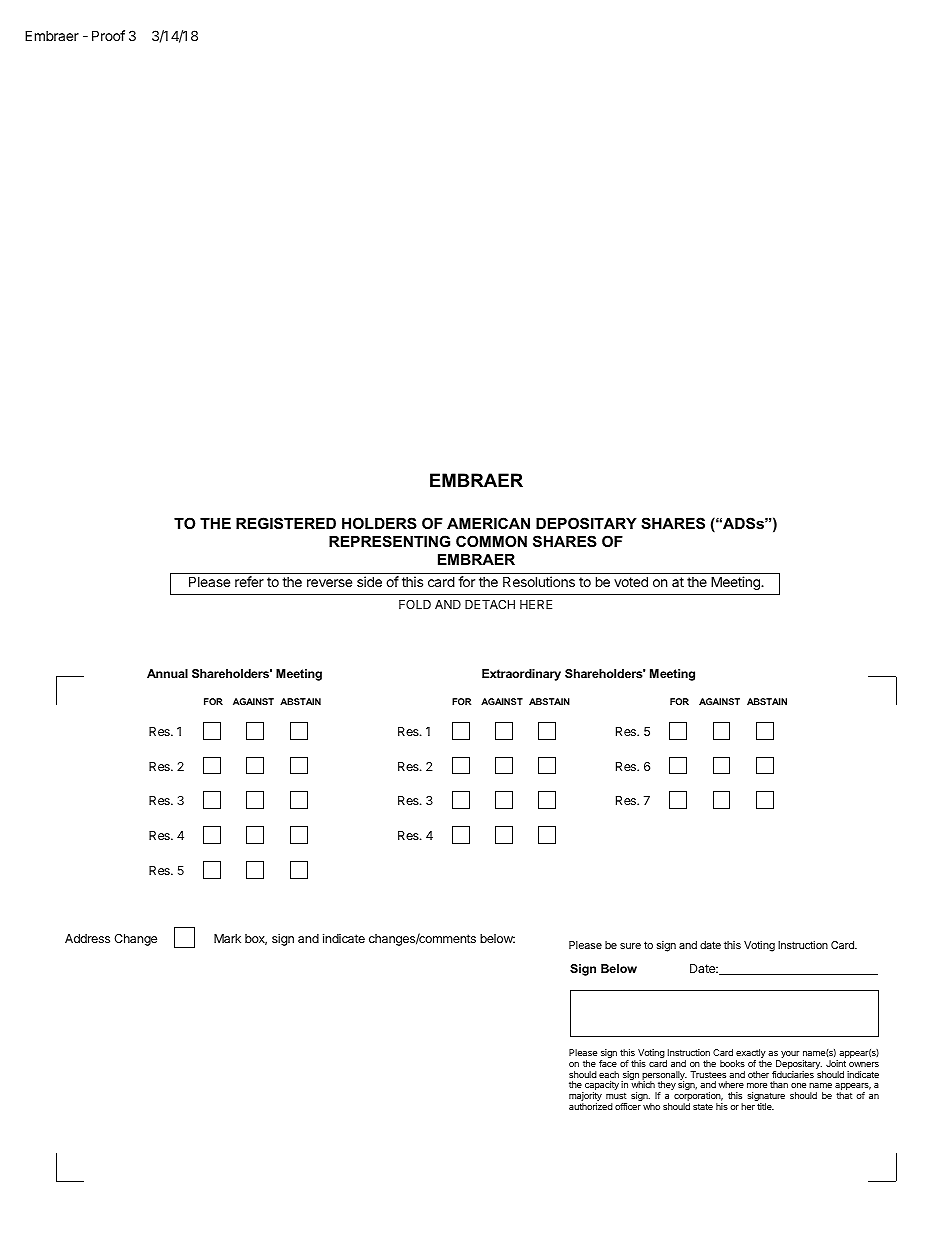 Image resolution: width=952 pixels, height=1233 pixels. I want to click on Annual, so click(167, 673).
